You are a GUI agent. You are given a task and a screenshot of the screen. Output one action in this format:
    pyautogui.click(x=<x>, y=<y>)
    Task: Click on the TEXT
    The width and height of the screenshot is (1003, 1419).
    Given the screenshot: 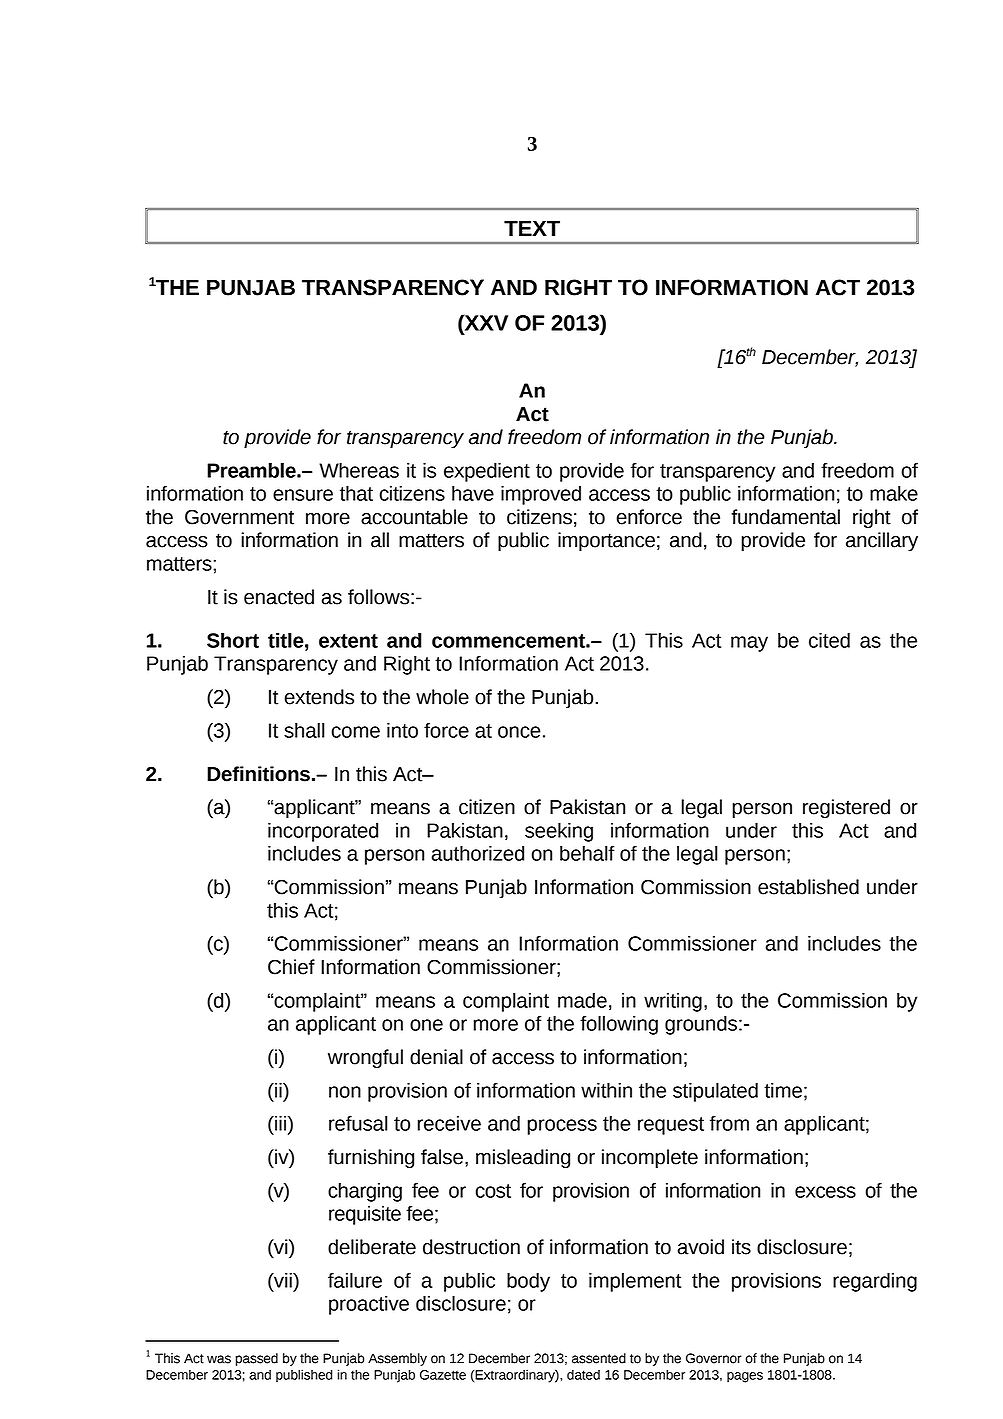 What is the action you would take?
    pyautogui.click(x=532, y=228)
